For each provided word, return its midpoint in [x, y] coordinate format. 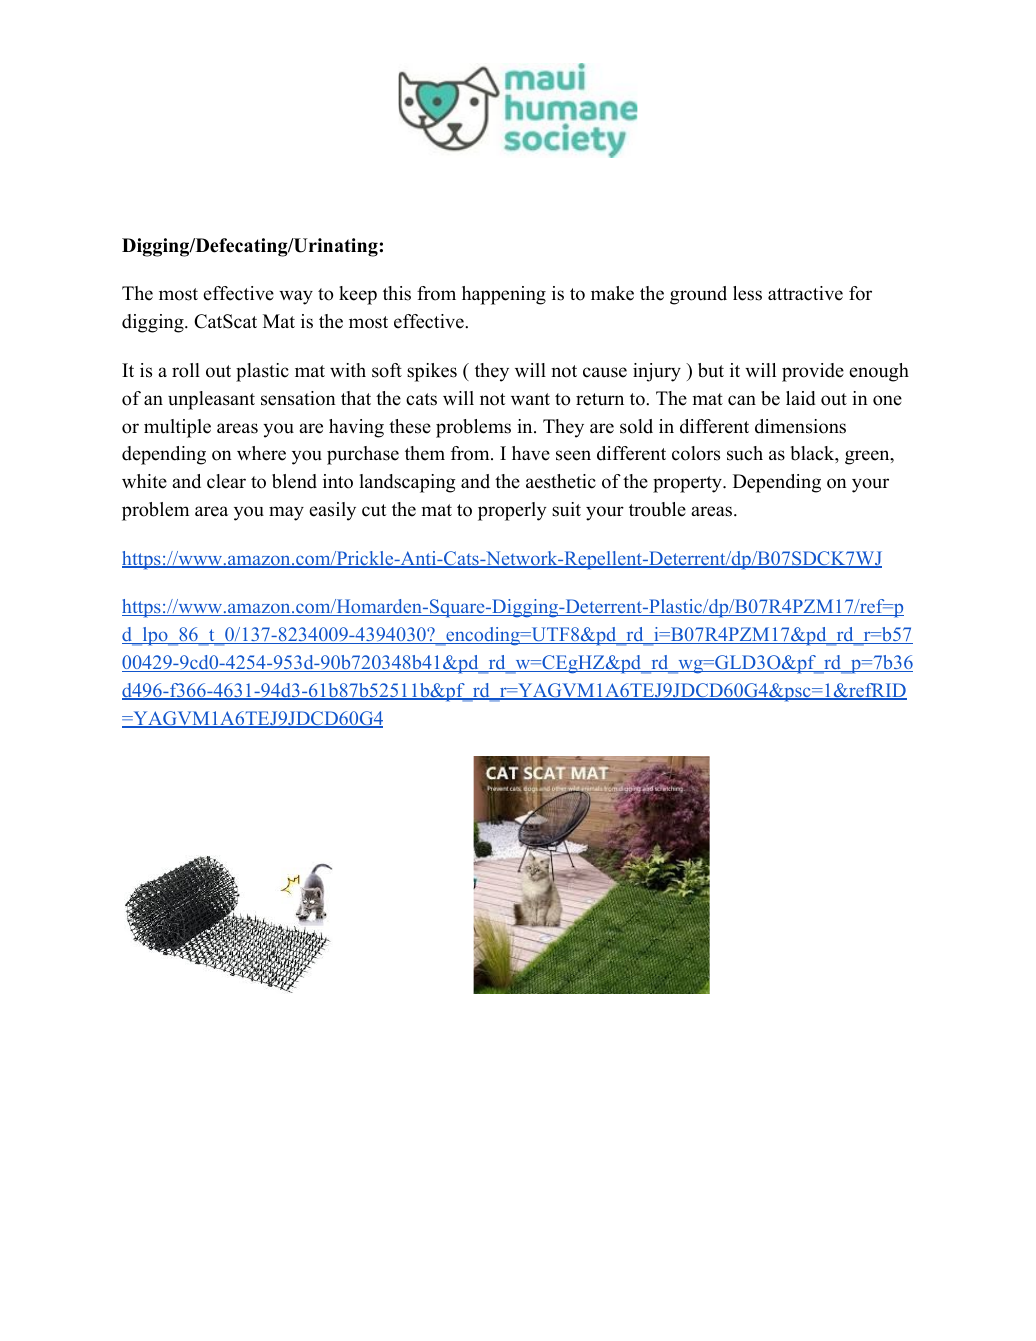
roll [186, 370]
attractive [805, 293]
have [531, 453]
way [296, 297]
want [530, 399]
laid [801, 398]
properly [512, 511]
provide [813, 372]
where [261, 453]
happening [504, 295]
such [745, 453]
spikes [432, 372]
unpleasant [211, 400]
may [286, 513]
